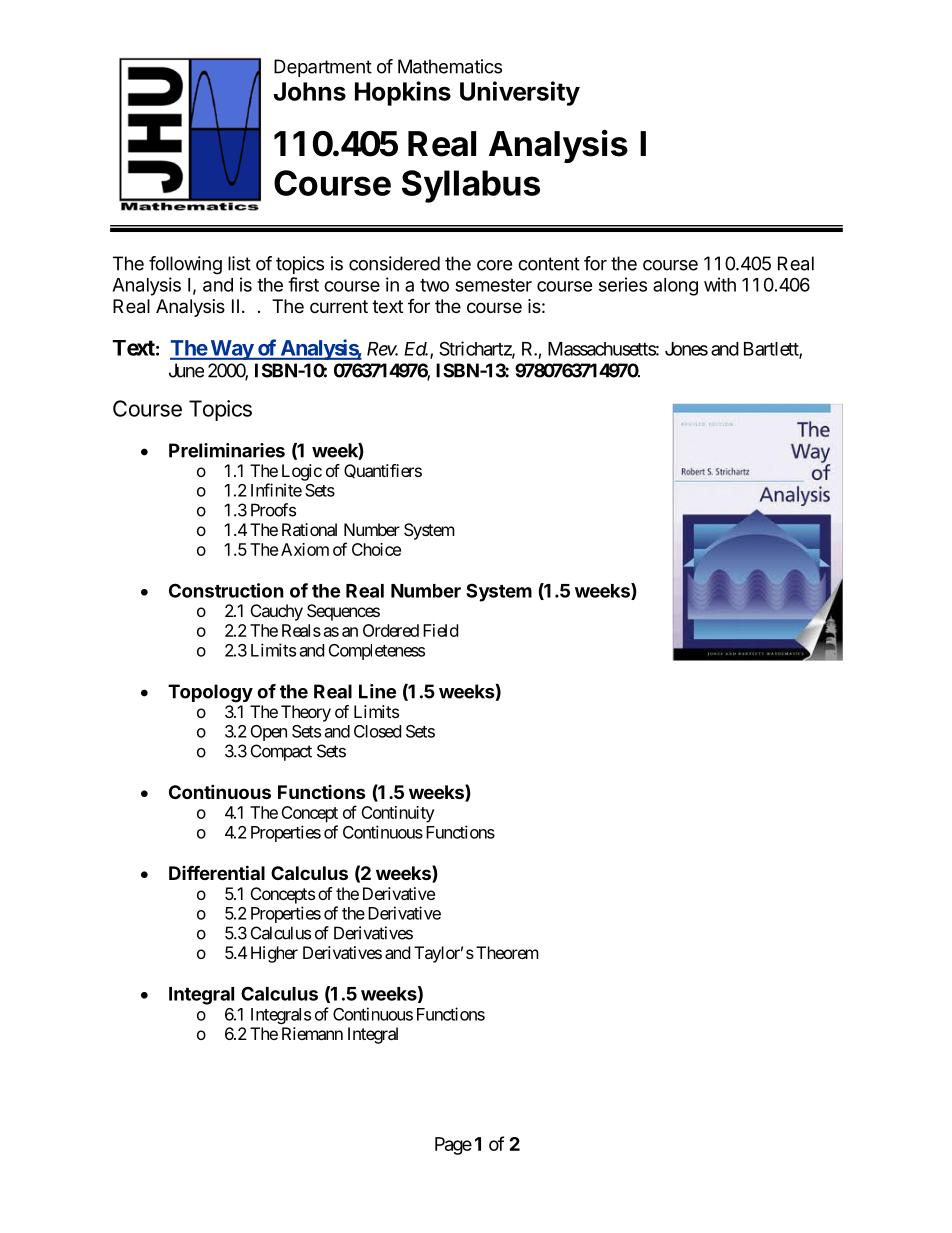 The image size is (952, 1233). Describe the element at coordinates (391, 630) in the screenshot. I see `Ordered` at that location.
